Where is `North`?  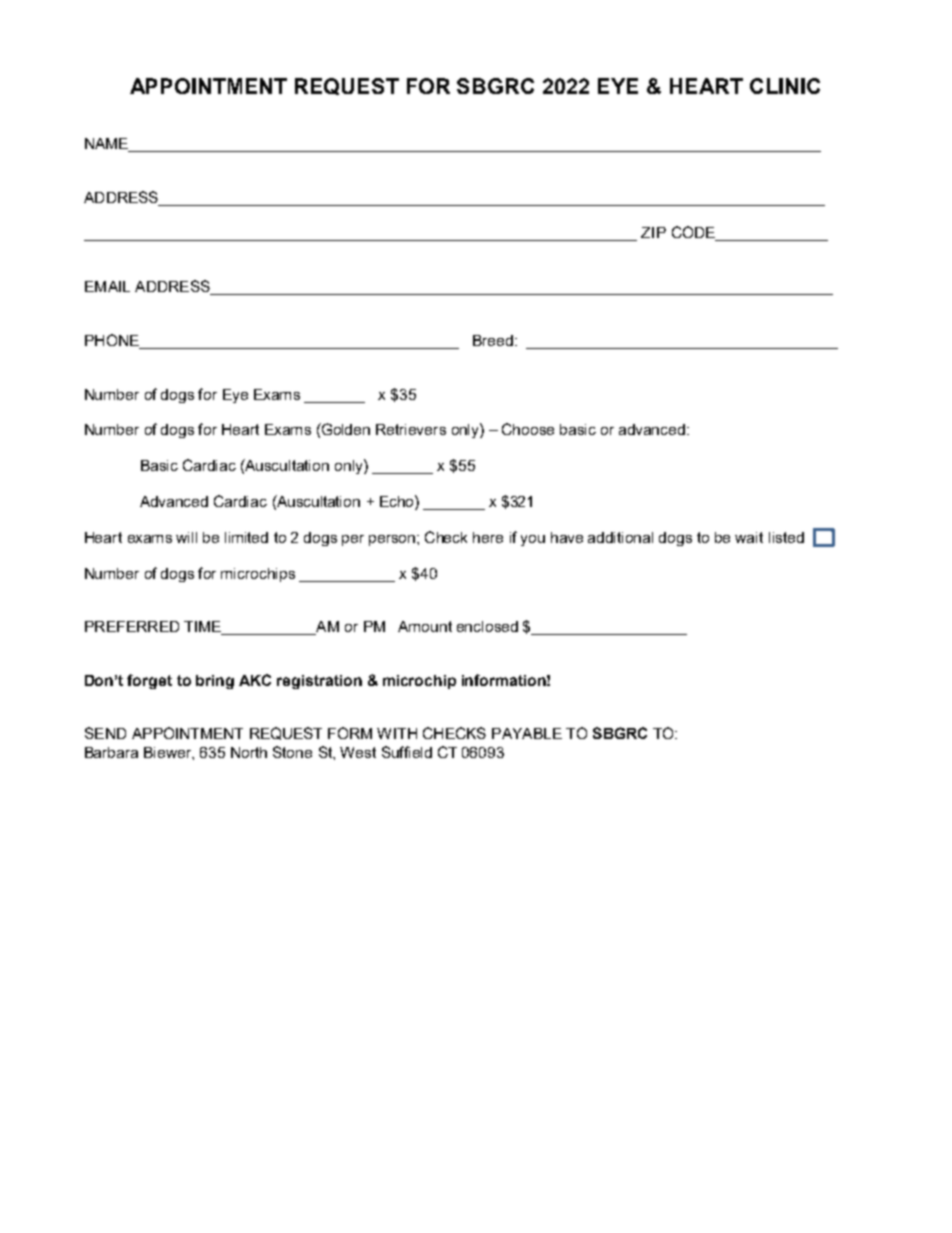 North is located at coordinates (249, 752).
